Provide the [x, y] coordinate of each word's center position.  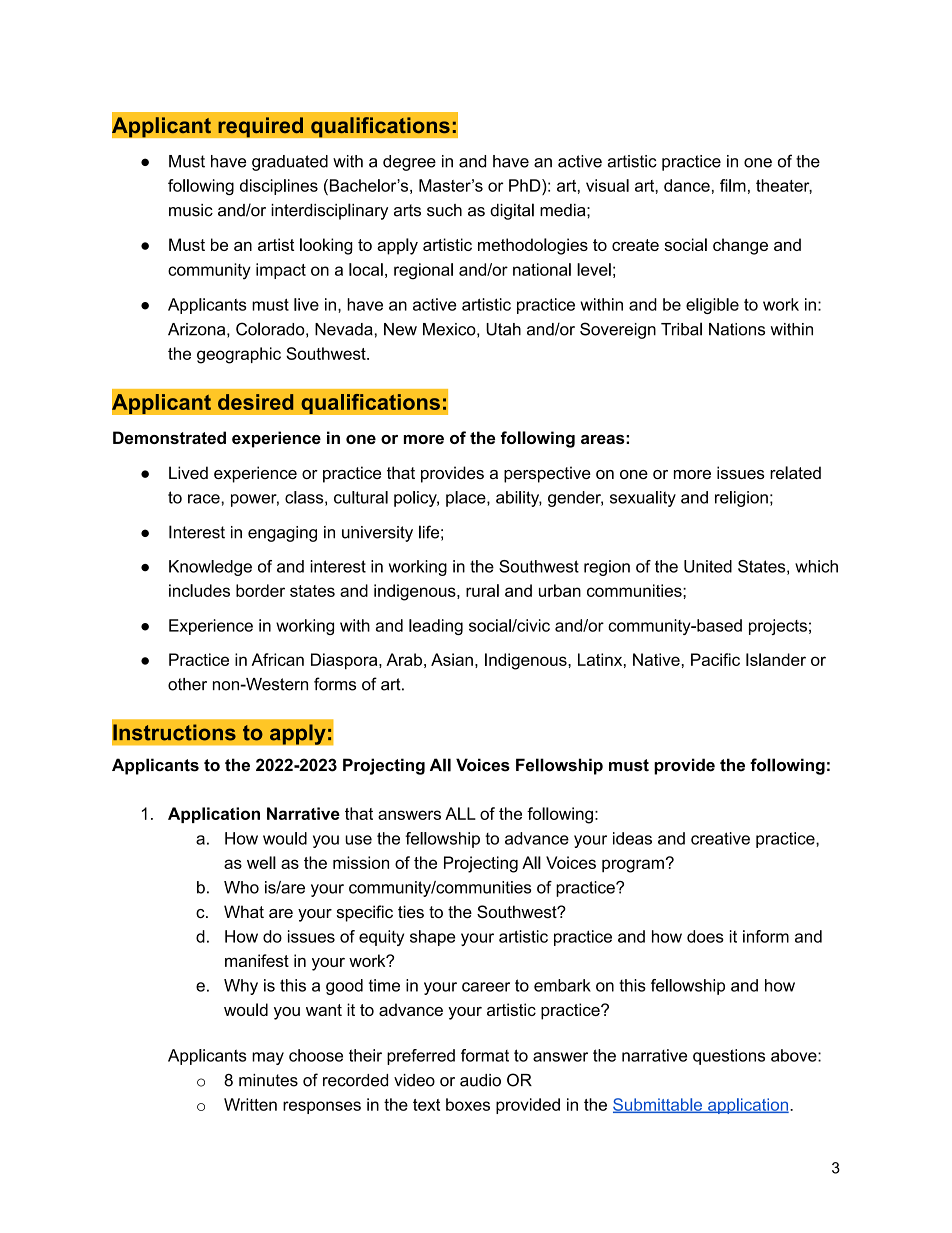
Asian [452, 659]
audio [480, 1080]
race [205, 499]
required [260, 127]
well [261, 862]
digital [512, 211]
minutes [268, 1080]
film [733, 185]
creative [720, 838]
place [467, 499]
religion [741, 499]
